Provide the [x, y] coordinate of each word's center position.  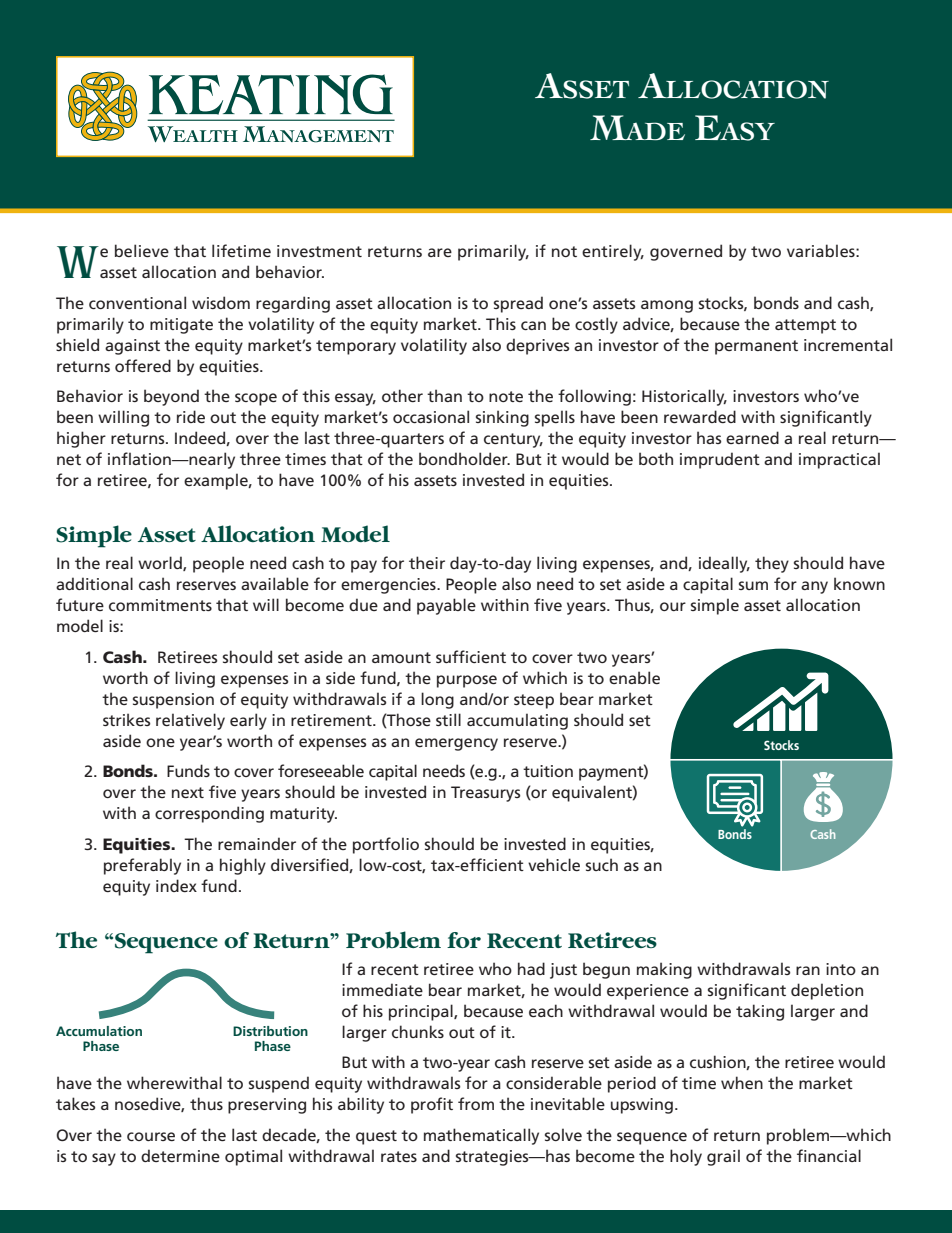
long [437, 700]
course [151, 1136]
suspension [173, 701]
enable [634, 677]
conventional [137, 302]
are [440, 252]
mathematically [481, 1136]
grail [723, 1157]
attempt [805, 326]
